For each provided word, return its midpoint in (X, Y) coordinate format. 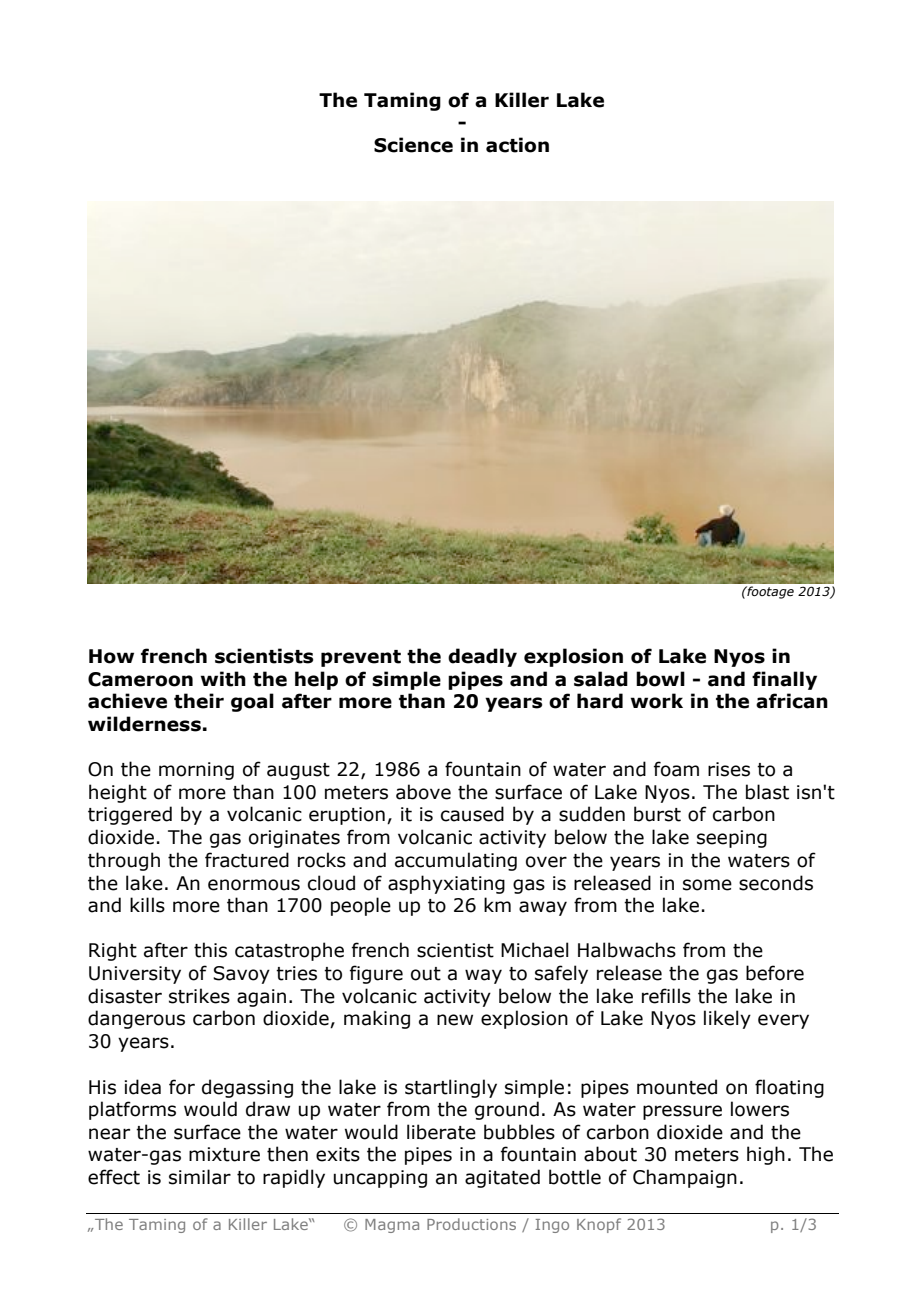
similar (200, 1177)
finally (784, 680)
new (455, 1020)
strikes (199, 996)
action (517, 145)
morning (196, 771)
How (111, 656)
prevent (361, 658)
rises (729, 769)
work (657, 701)
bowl (660, 679)
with (223, 679)
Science (413, 145)
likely (727, 1019)
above (423, 792)
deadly (482, 657)
